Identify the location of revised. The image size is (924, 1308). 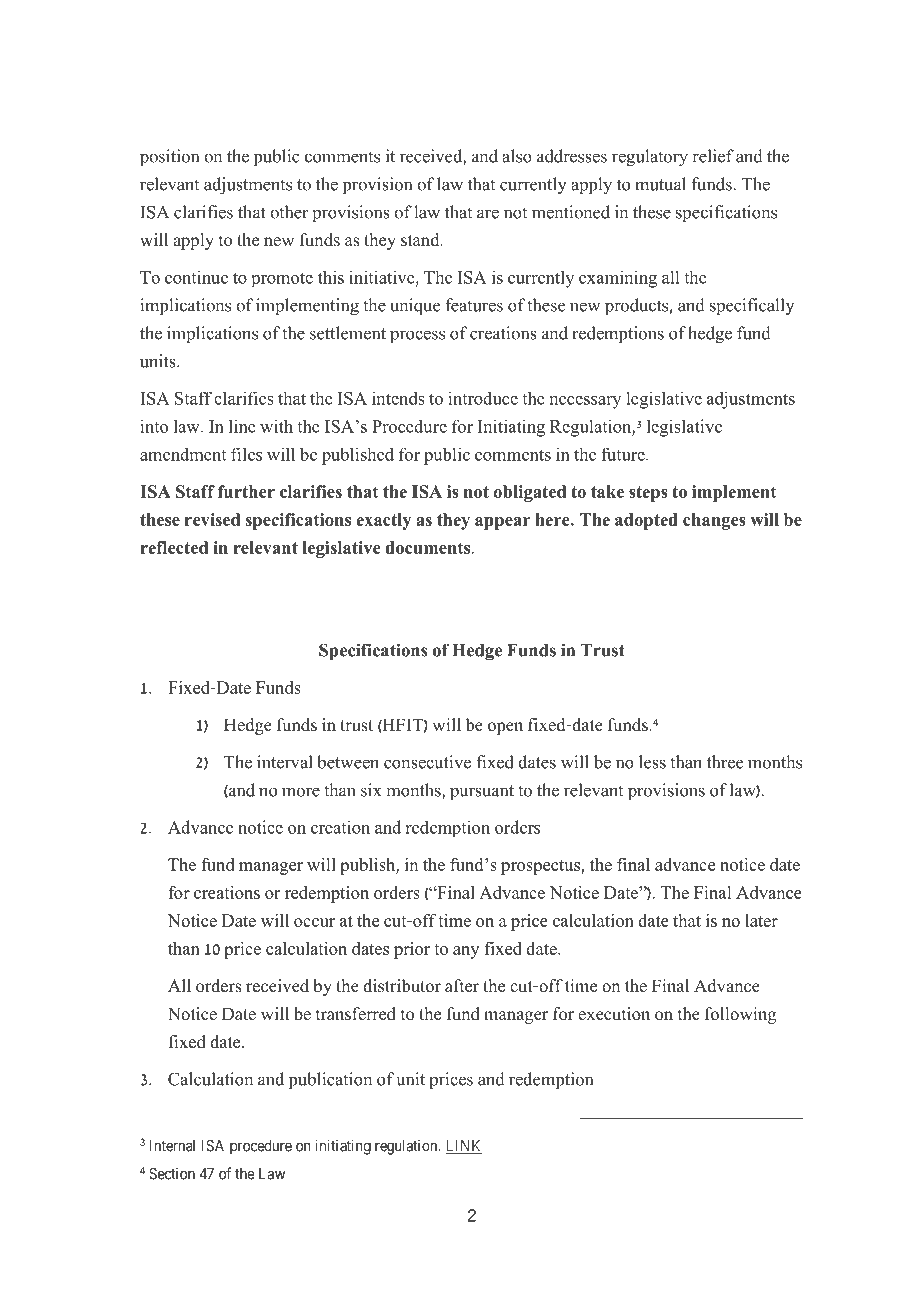
(212, 519).
